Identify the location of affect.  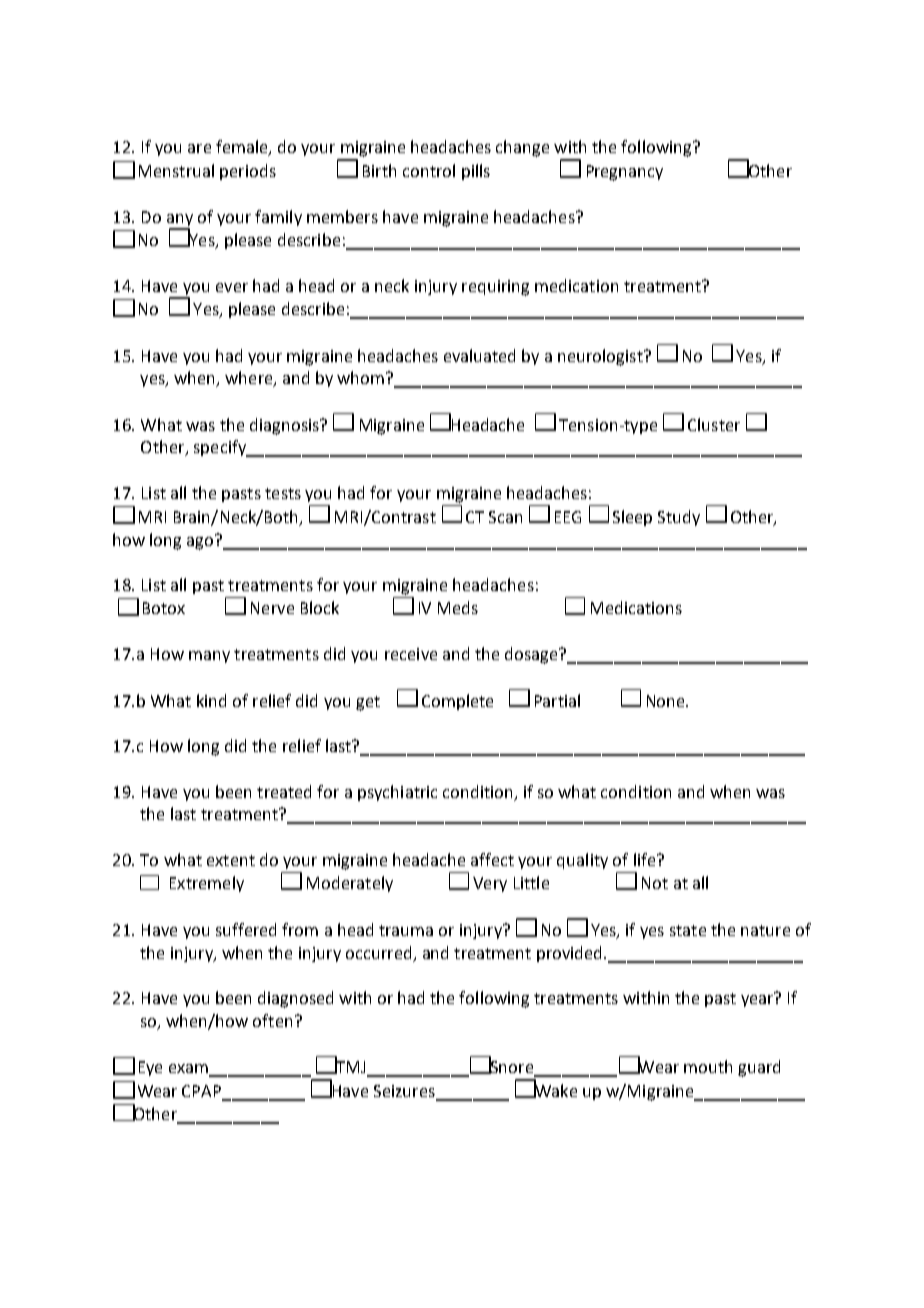
(492, 859).
